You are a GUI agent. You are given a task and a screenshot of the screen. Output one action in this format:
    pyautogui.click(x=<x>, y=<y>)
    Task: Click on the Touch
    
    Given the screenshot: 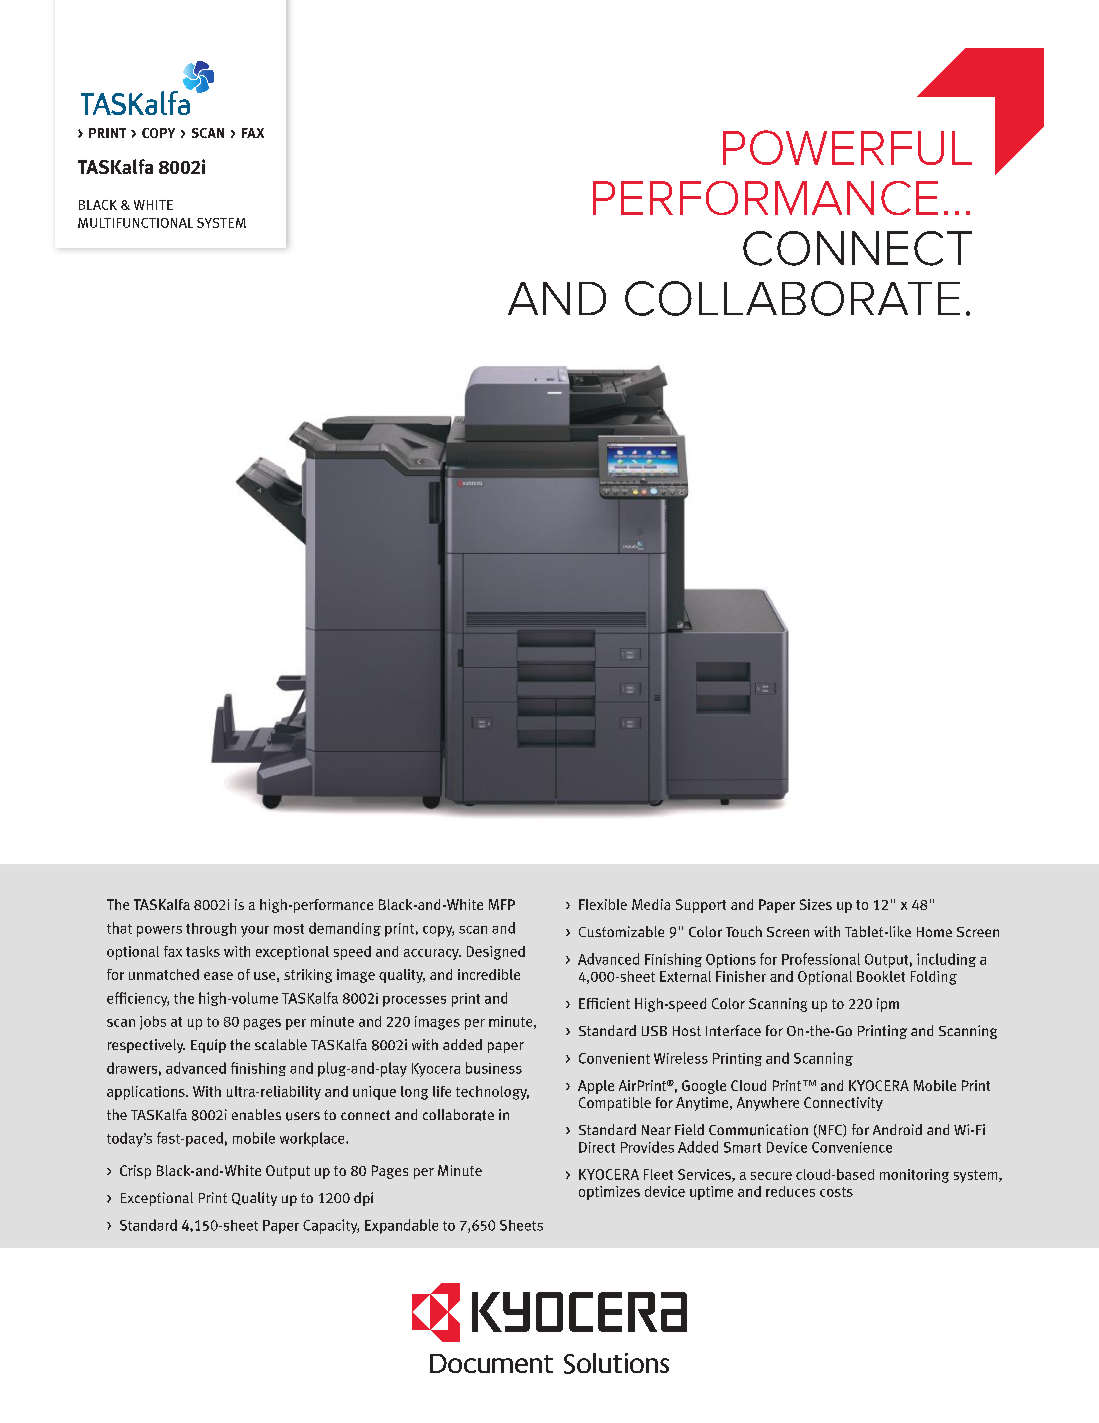 What is the action you would take?
    pyautogui.click(x=744, y=931)
